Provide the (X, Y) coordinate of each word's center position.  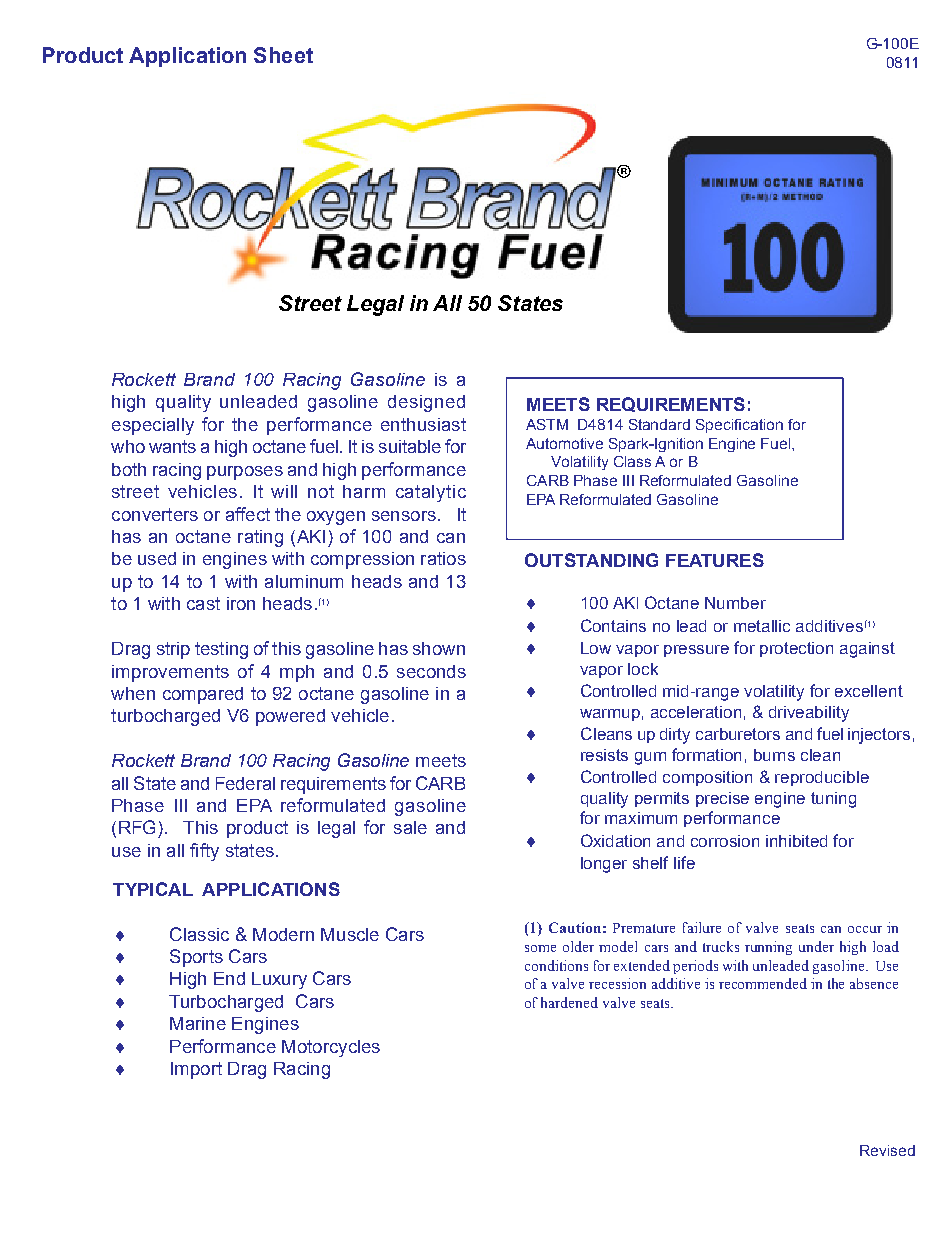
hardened (569, 1002)
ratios (443, 558)
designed (426, 403)
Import (196, 1070)
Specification (739, 426)
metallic (762, 626)
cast (203, 603)
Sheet (283, 55)
